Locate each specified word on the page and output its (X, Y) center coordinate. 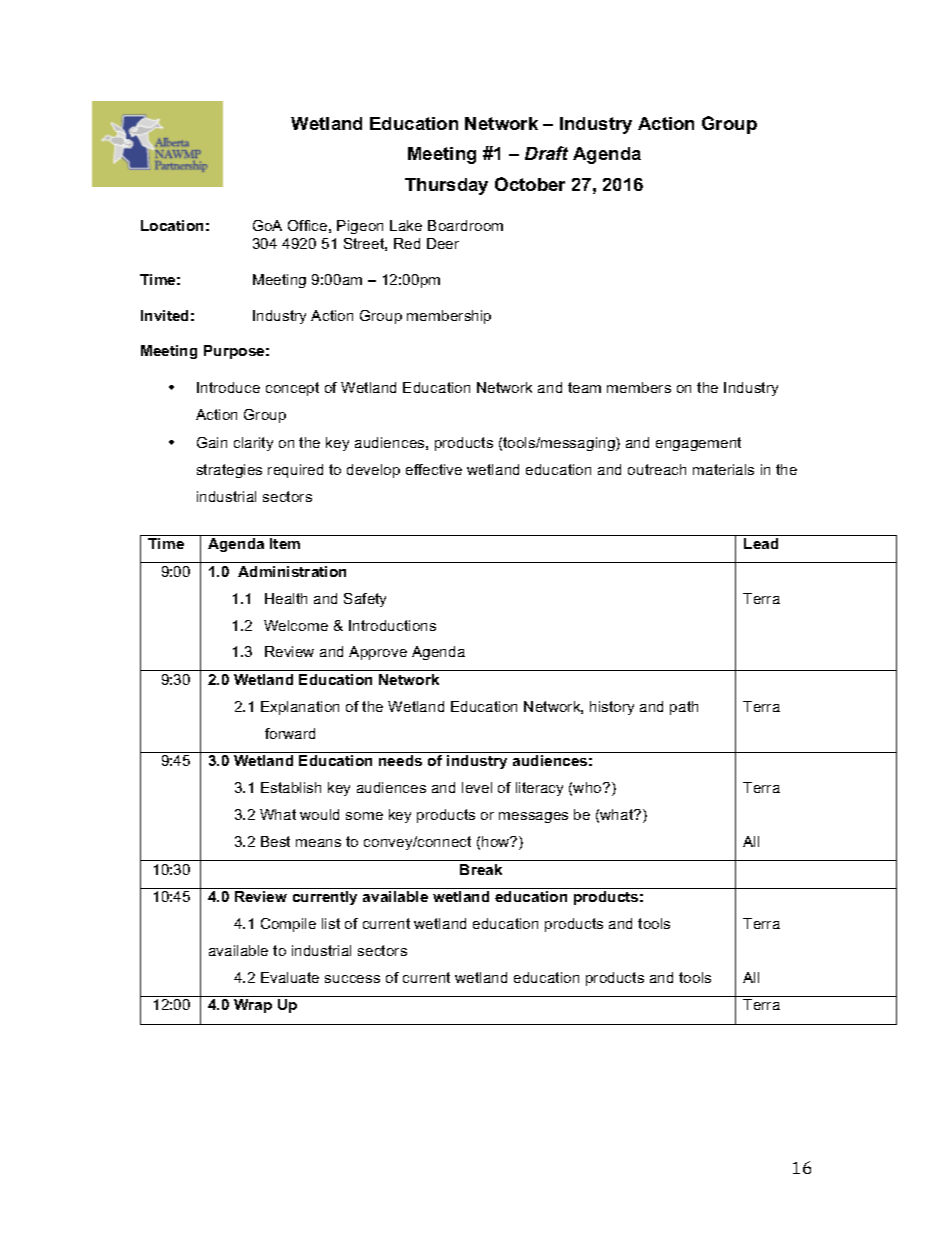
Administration (292, 571)
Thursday (446, 186)
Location (172, 225)
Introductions (392, 625)
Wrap (253, 1006)
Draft (546, 153)
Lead (761, 543)
